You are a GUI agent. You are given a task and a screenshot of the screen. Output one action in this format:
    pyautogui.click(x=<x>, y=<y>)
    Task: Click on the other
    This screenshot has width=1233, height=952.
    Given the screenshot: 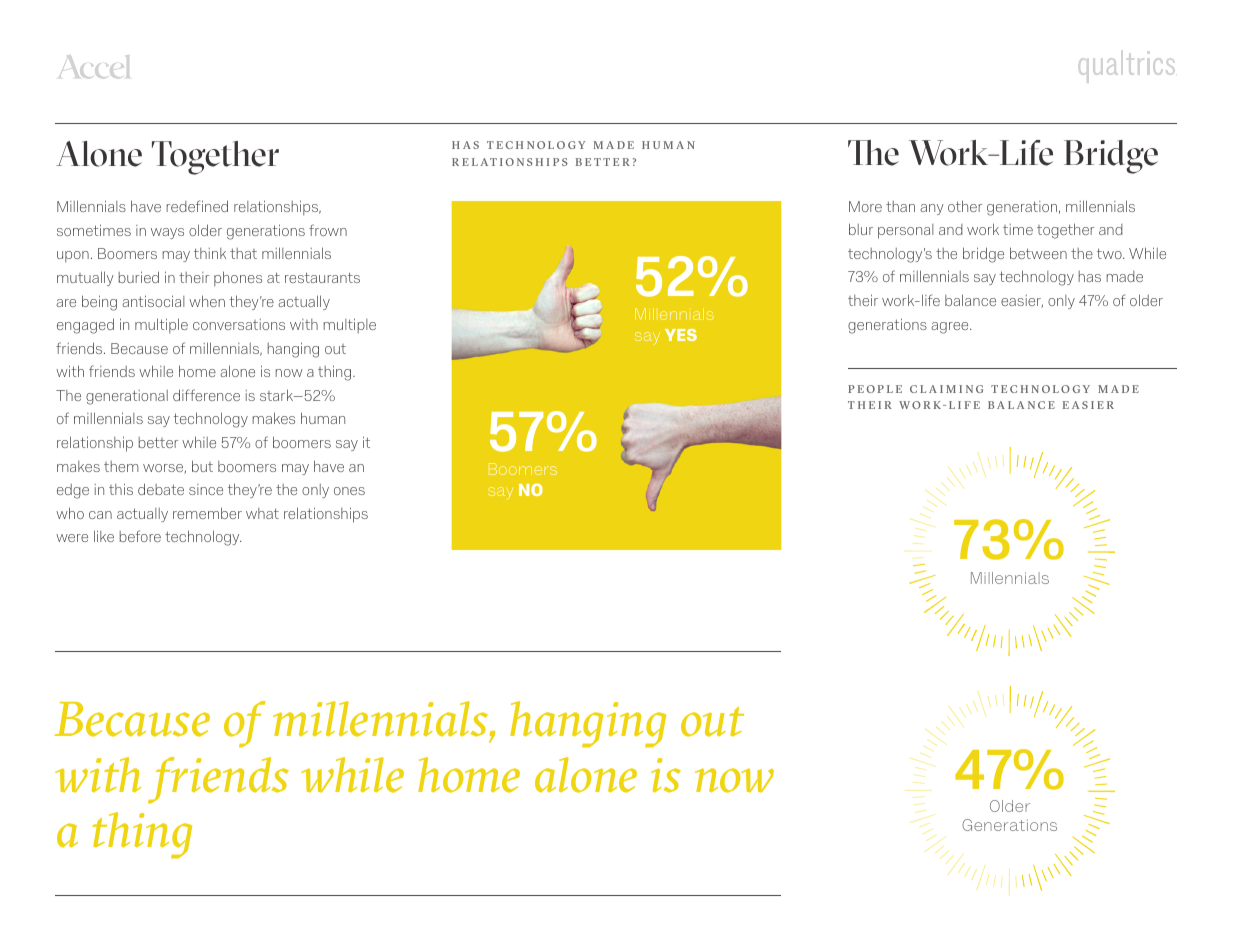 What is the action you would take?
    pyautogui.click(x=965, y=206)
